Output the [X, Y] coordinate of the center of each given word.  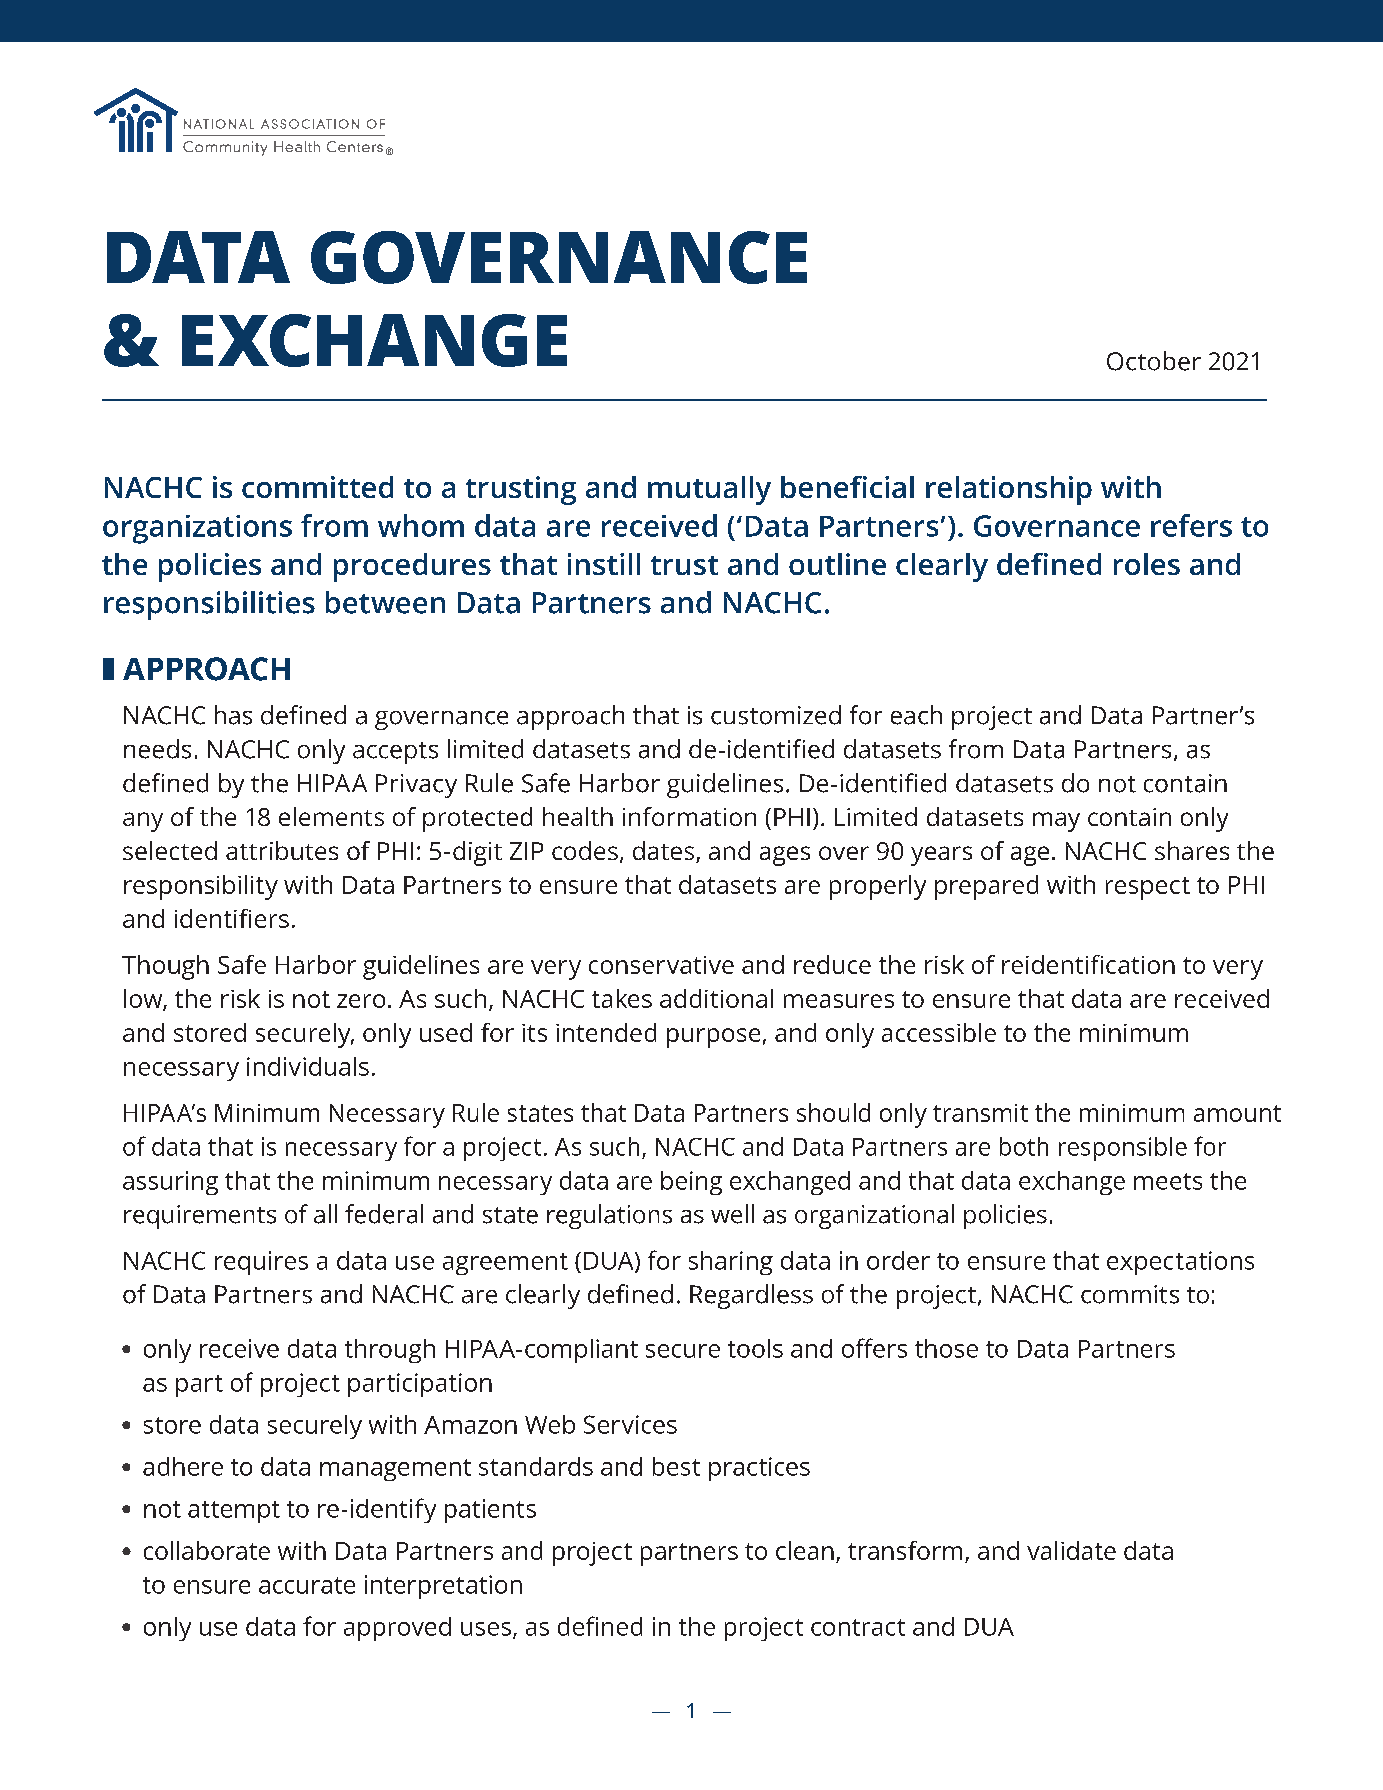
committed [317, 487]
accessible [939, 1032]
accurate [307, 1585]
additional [716, 998]
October [1154, 361]
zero [361, 1001]
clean [805, 1550]
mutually [709, 490]
